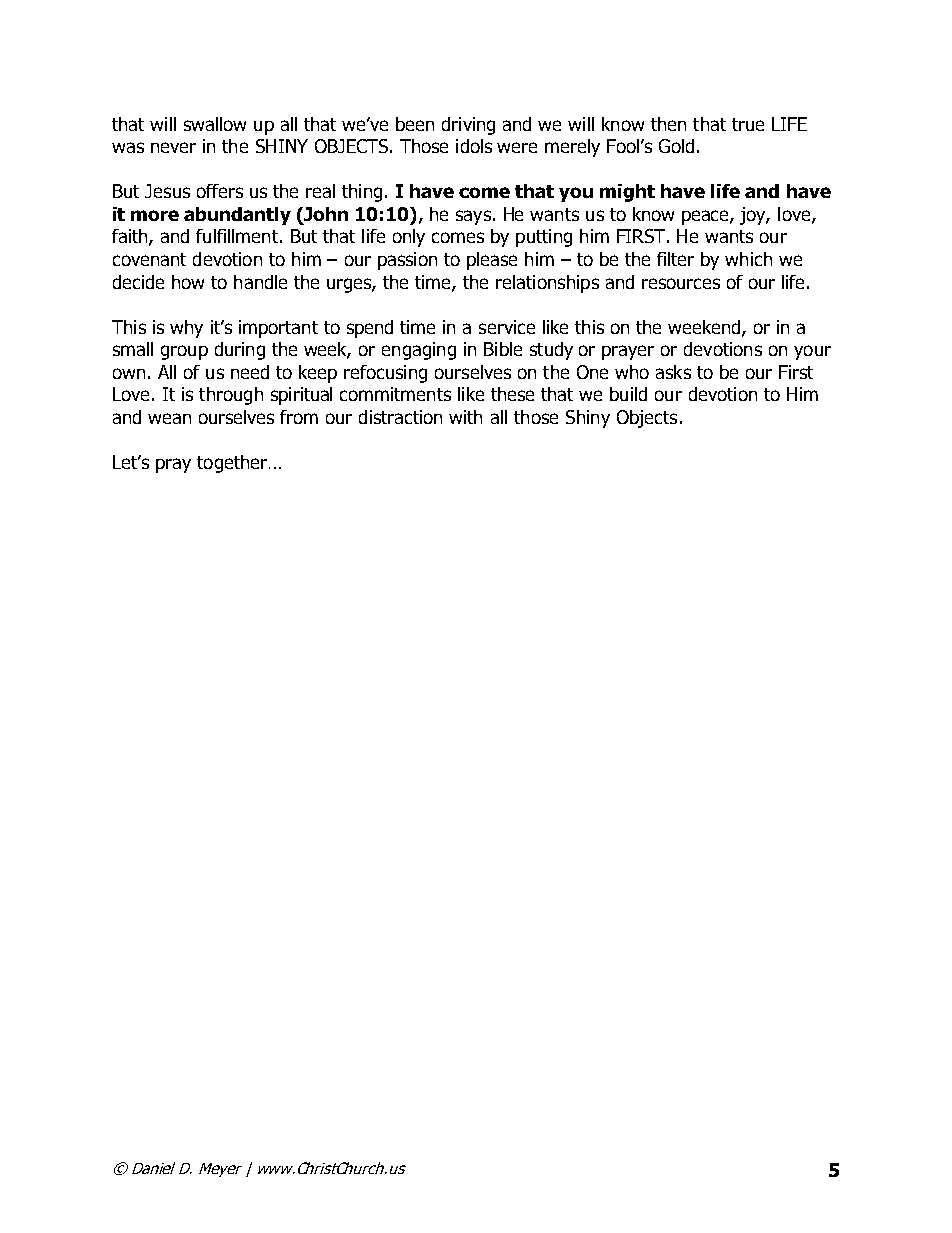 Image resolution: width=952 pixels, height=1233 pixels. I want to click on true, so click(748, 124).
